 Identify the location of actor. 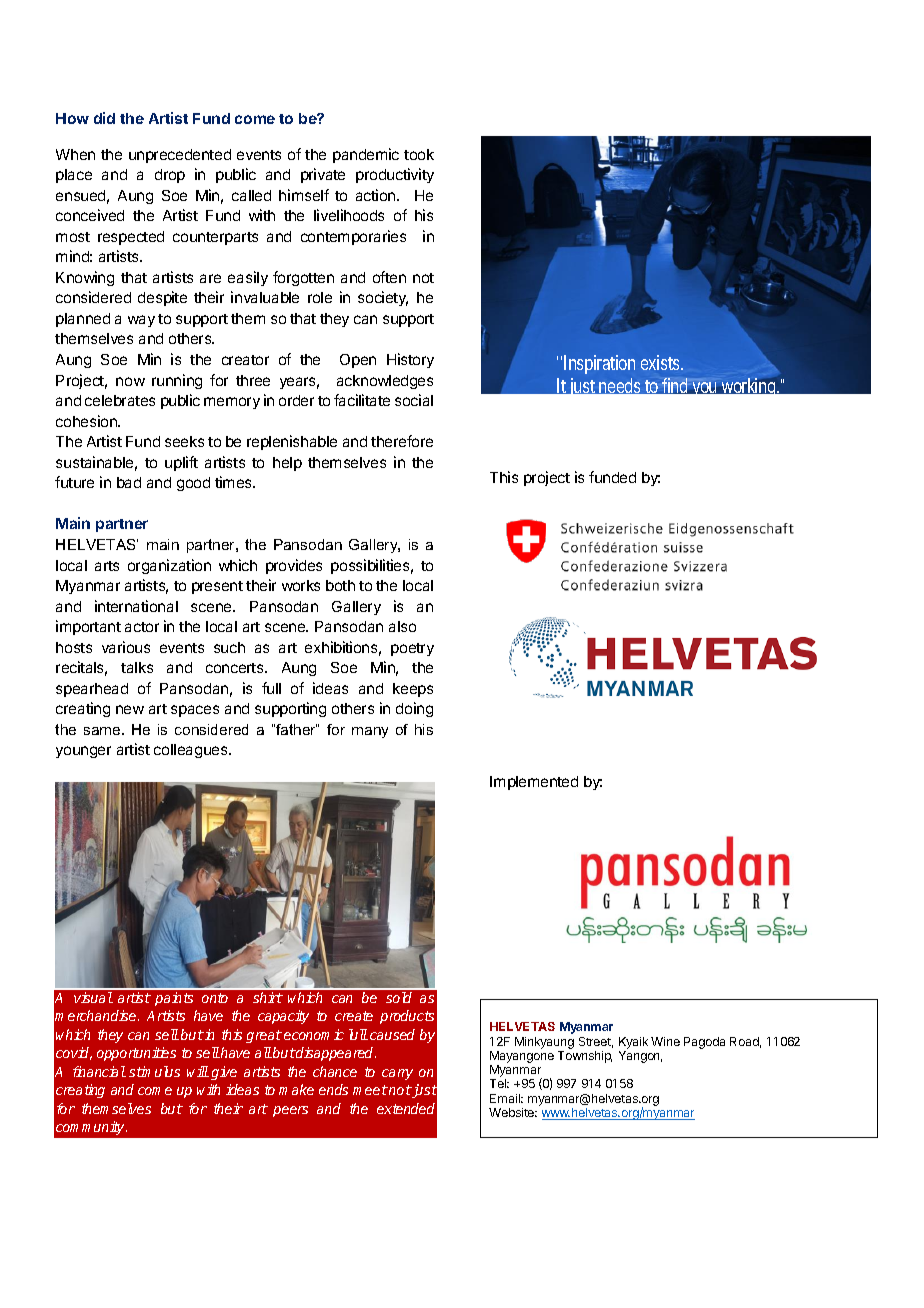
(142, 627).
